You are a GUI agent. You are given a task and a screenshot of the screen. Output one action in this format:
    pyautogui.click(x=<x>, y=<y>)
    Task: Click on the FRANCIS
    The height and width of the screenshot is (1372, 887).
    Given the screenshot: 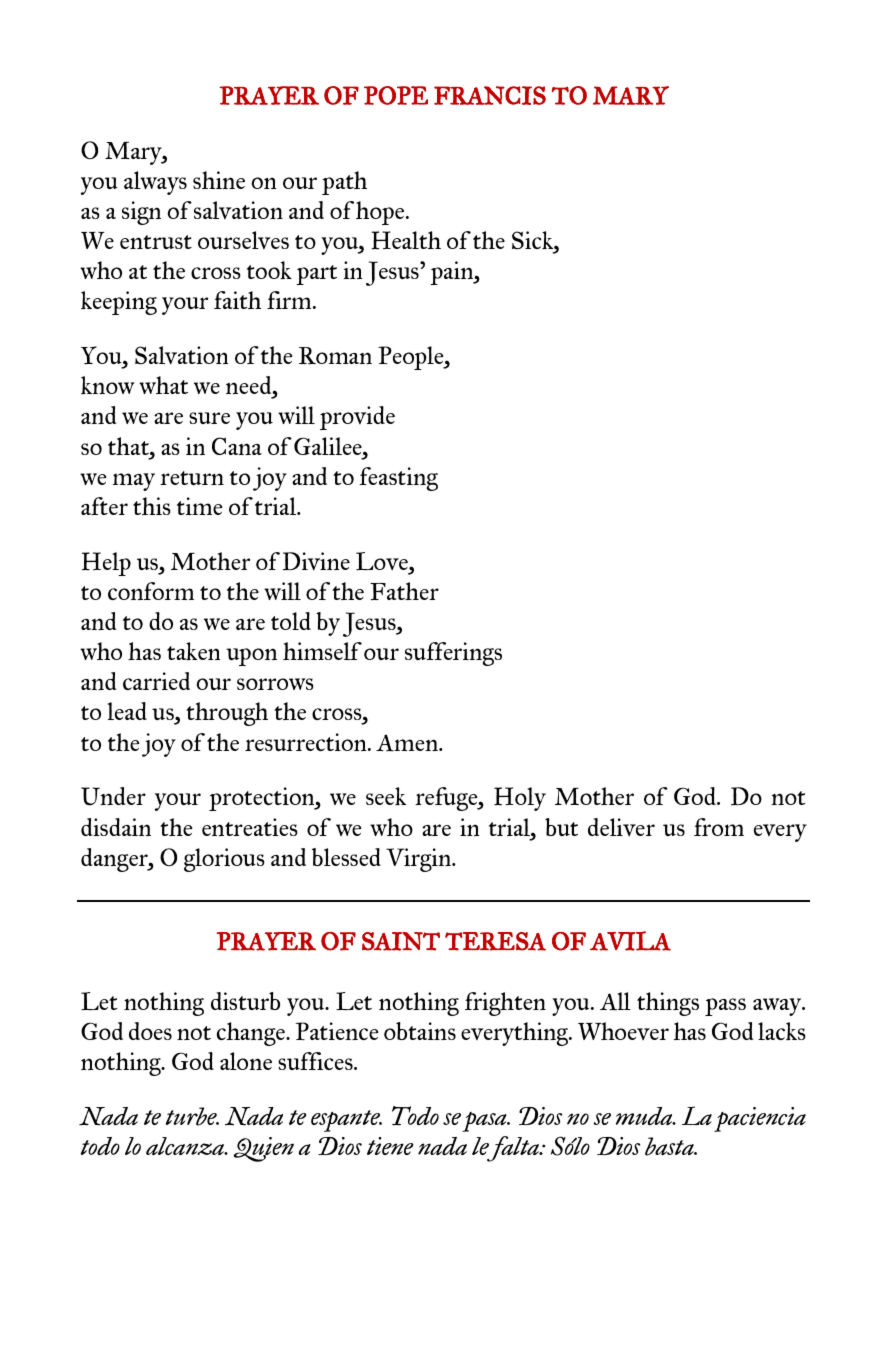 What is the action you would take?
    pyautogui.click(x=490, y=95)
